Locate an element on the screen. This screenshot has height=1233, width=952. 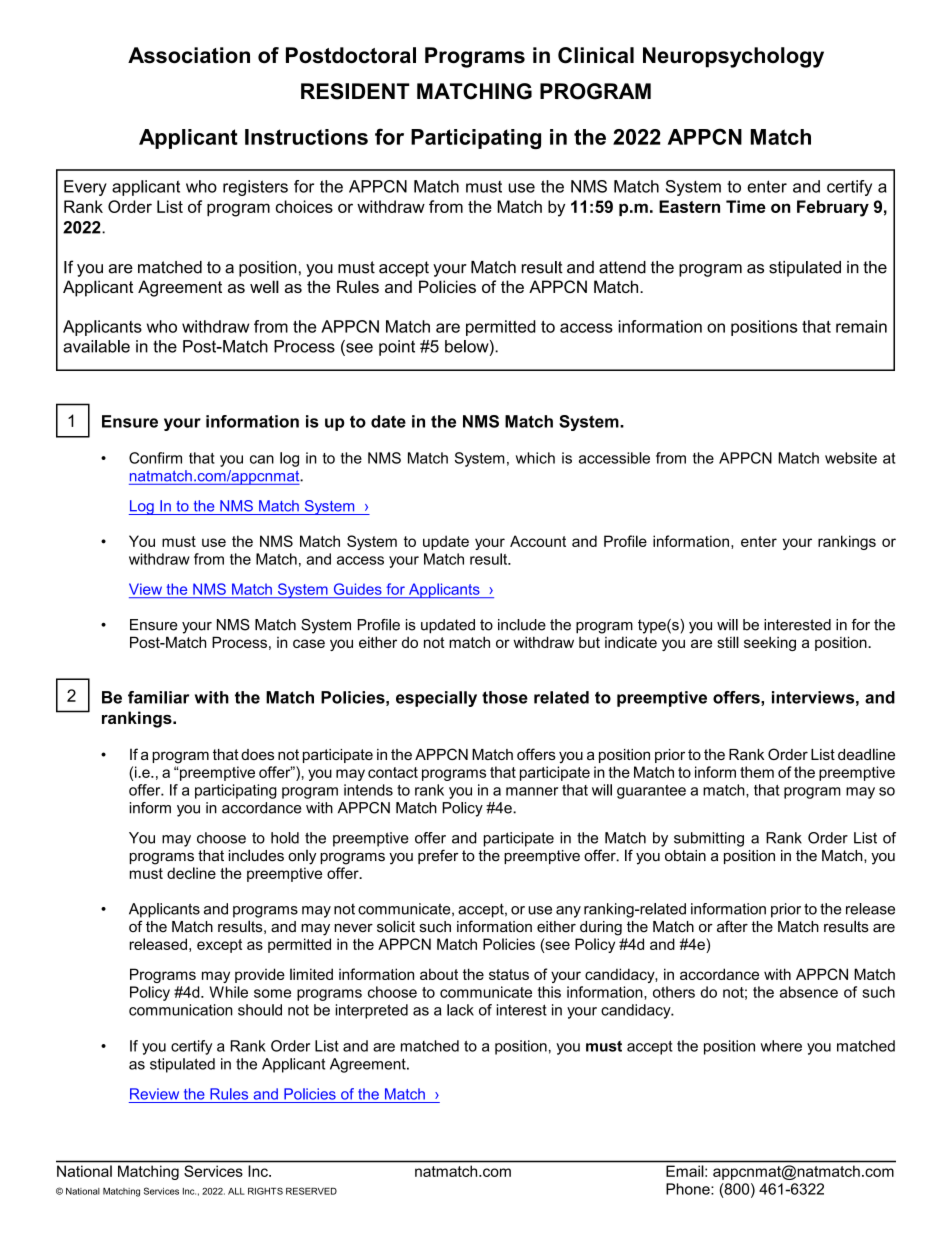
Confirm is located at coordinates (155, 458).
